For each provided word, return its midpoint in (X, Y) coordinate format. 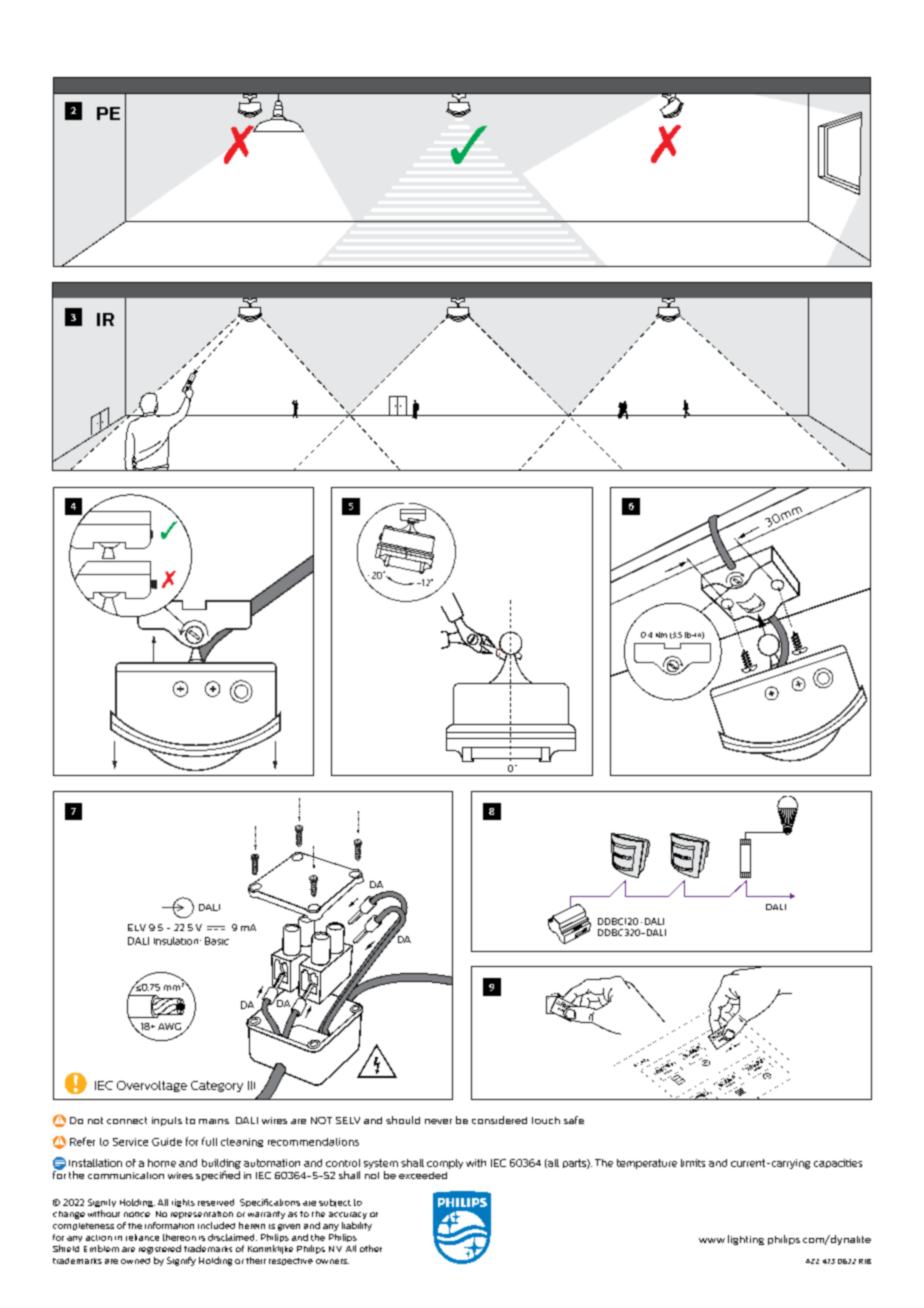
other (371, 1248)
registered (160, 1249)
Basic (217, 941)
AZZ (812, 1261)
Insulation (177, 941)
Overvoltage (152, 1086)
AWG (169, 1026)
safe (574, 1120)
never (438, 1121)
